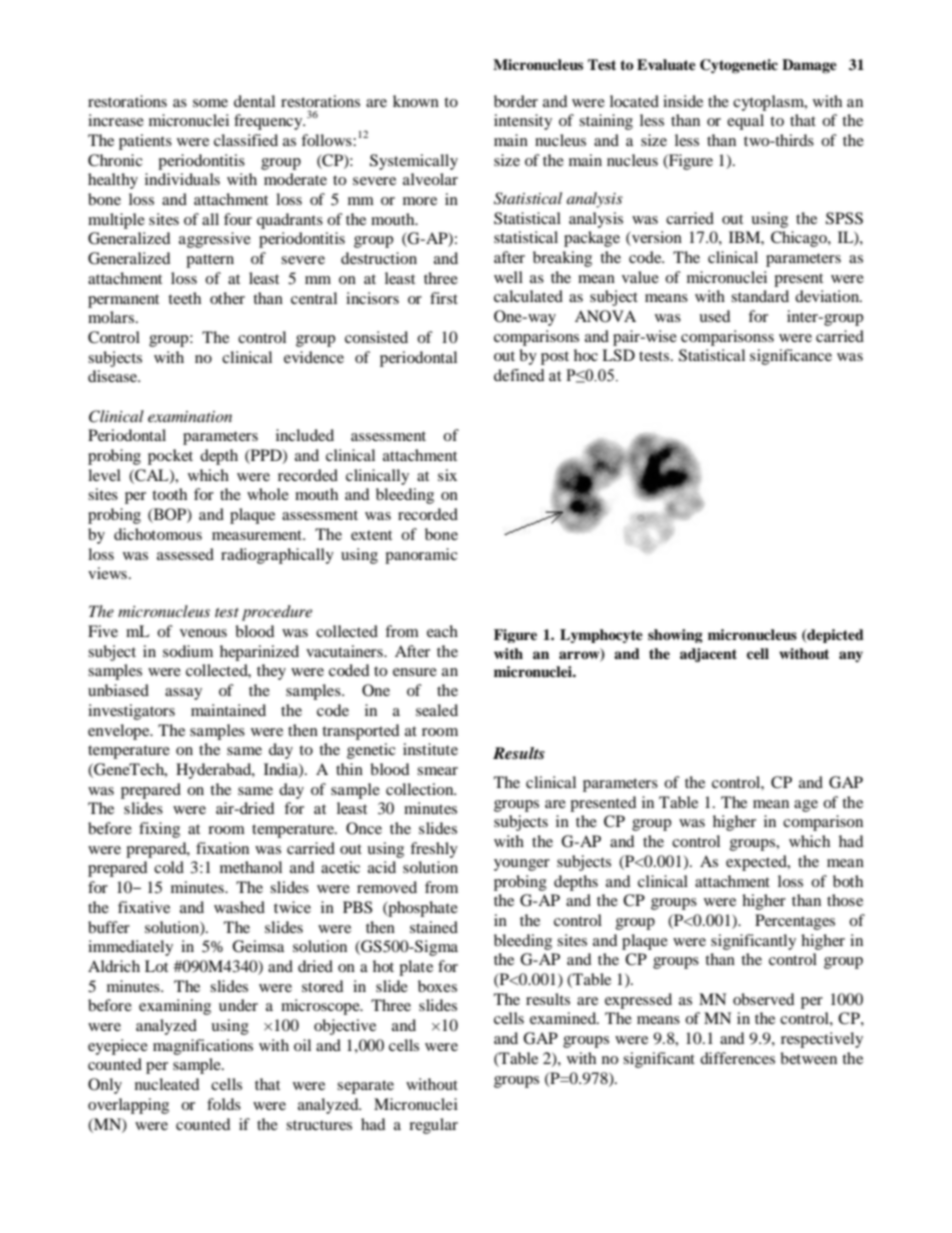  Describe the element at coordinates (745, 122) in the image. I see `equal` at that location.
